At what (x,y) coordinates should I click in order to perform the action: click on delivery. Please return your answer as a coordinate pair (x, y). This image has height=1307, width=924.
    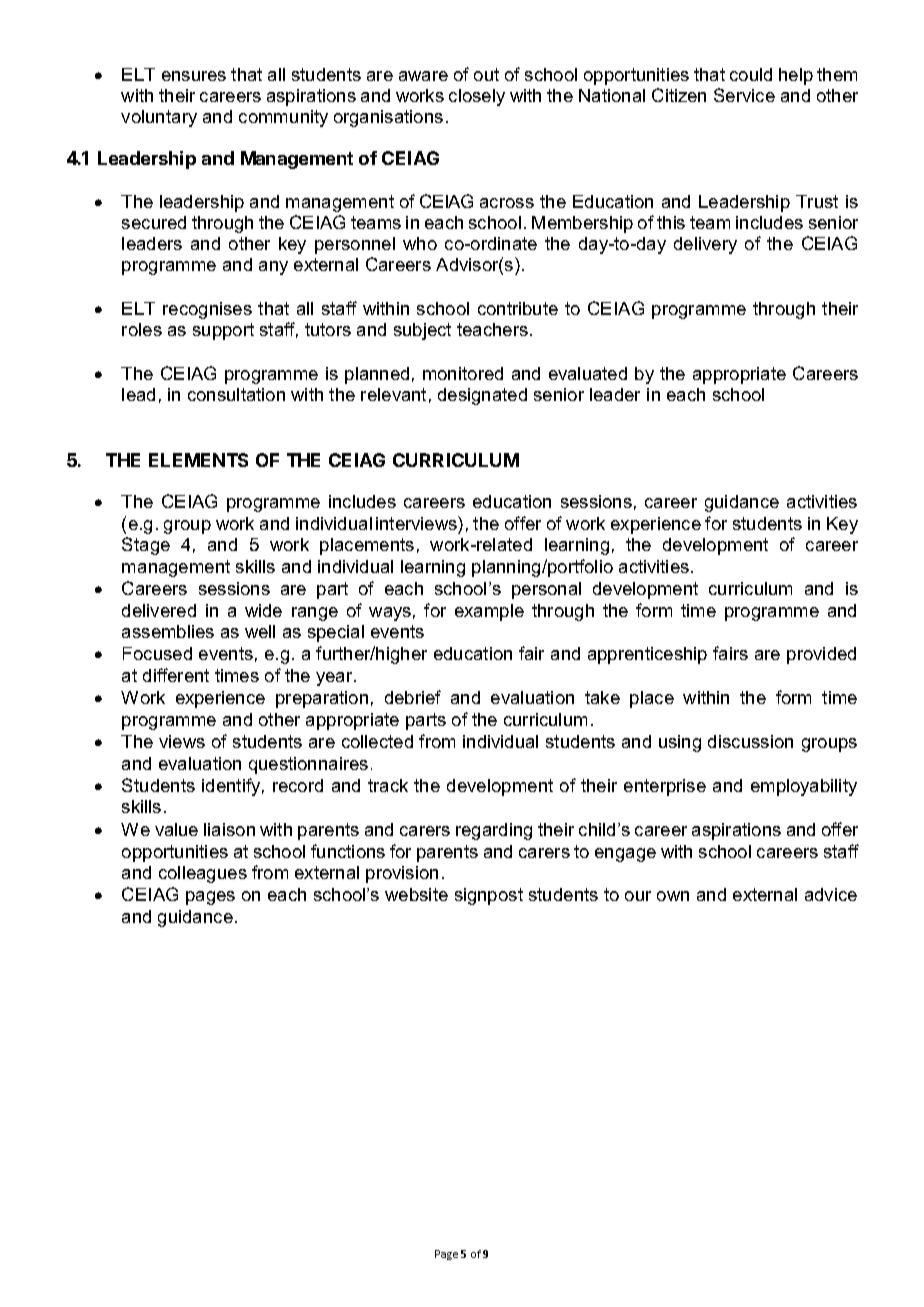
    Looking at the image, I should click on (705, 245).
